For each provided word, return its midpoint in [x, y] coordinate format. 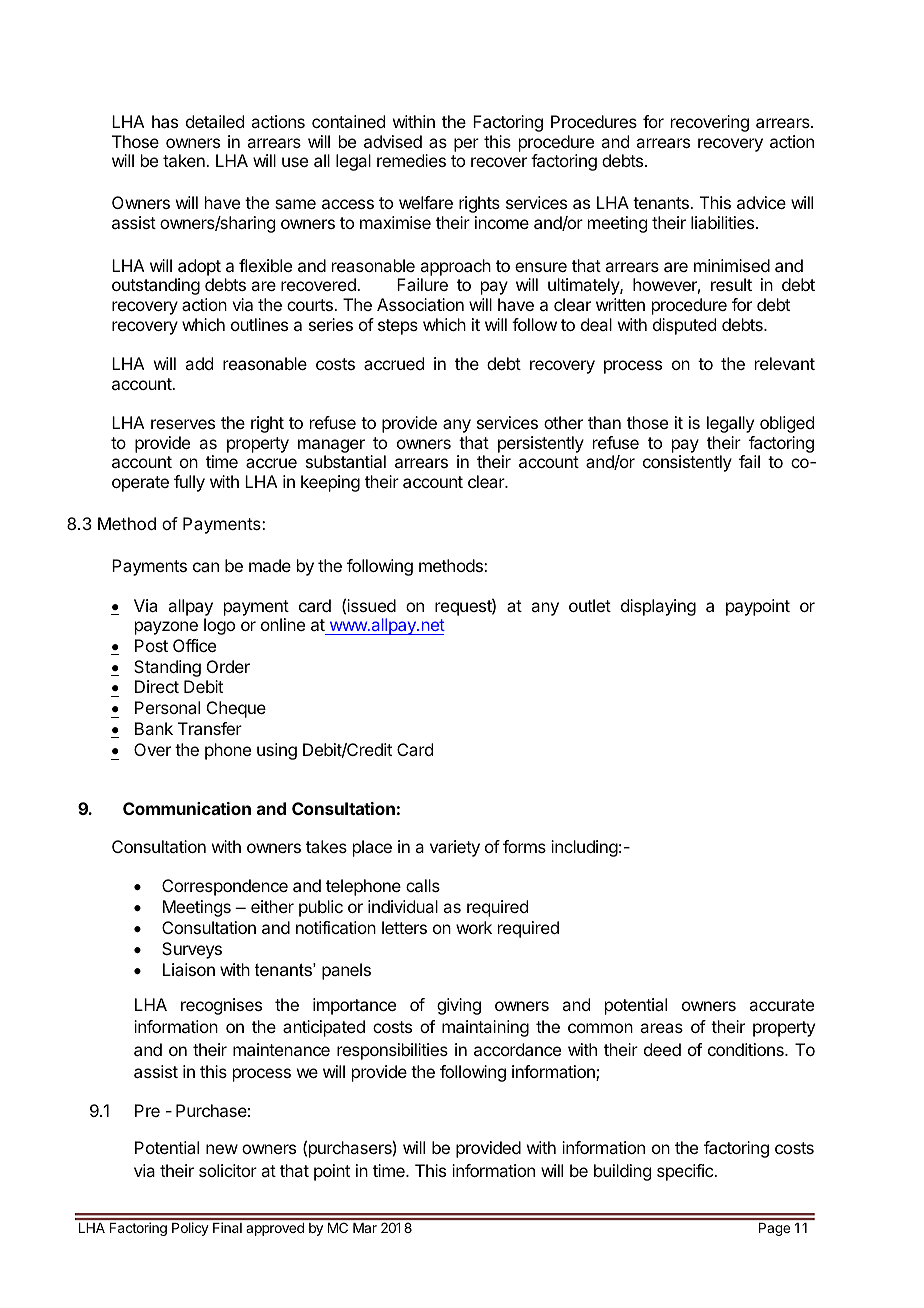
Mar [365, 1228]
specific [686, 1172]
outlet [590, 605]
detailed [215, 121]
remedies [411, 160]
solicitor [228, 1170]
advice [761, 202]
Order [228, 666]
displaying [658, 607]
